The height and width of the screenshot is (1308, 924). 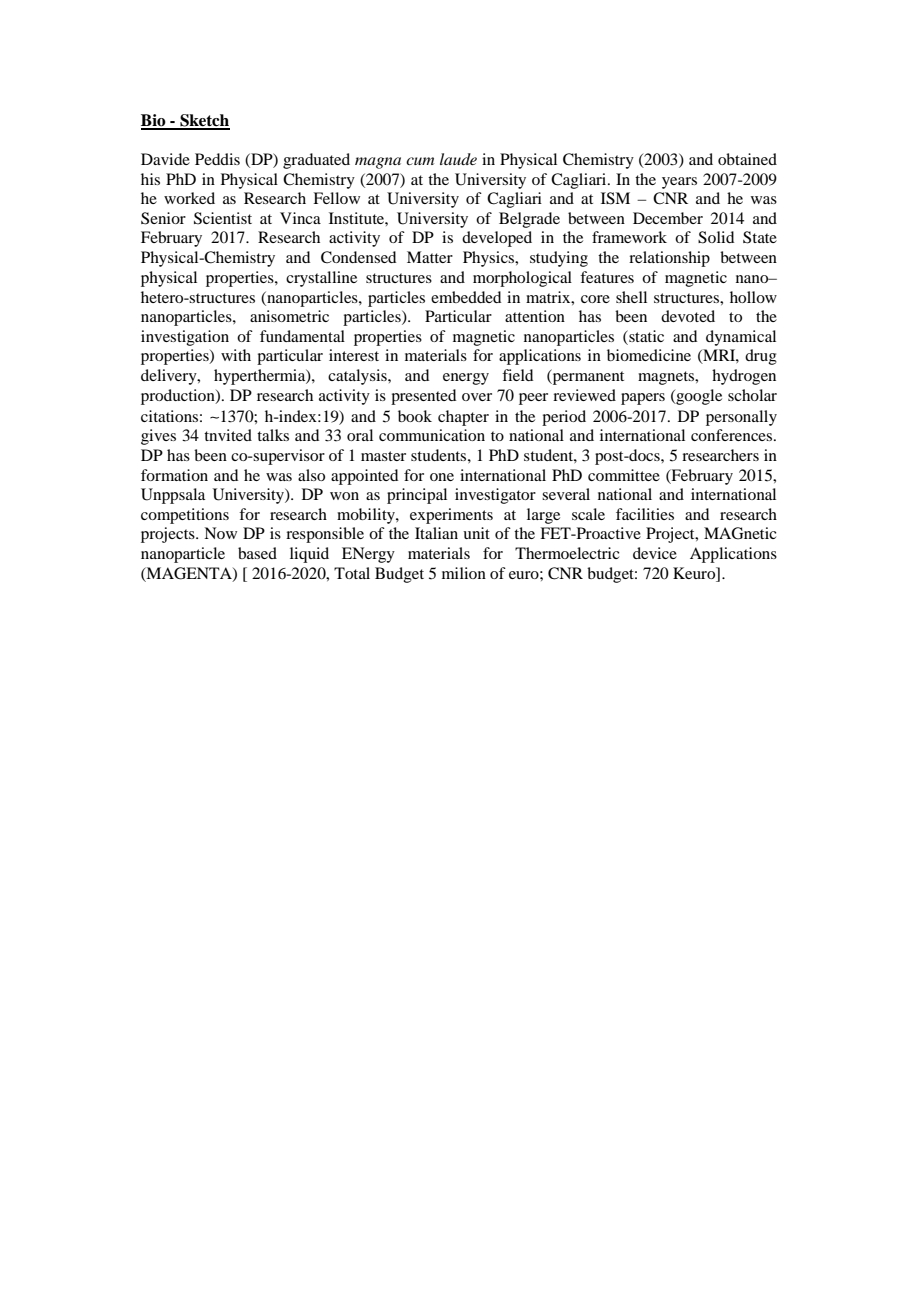 What do you see at coordinates (466, 297) in the screenshot?
I see `embedded` at bounding box center [466, 297].
